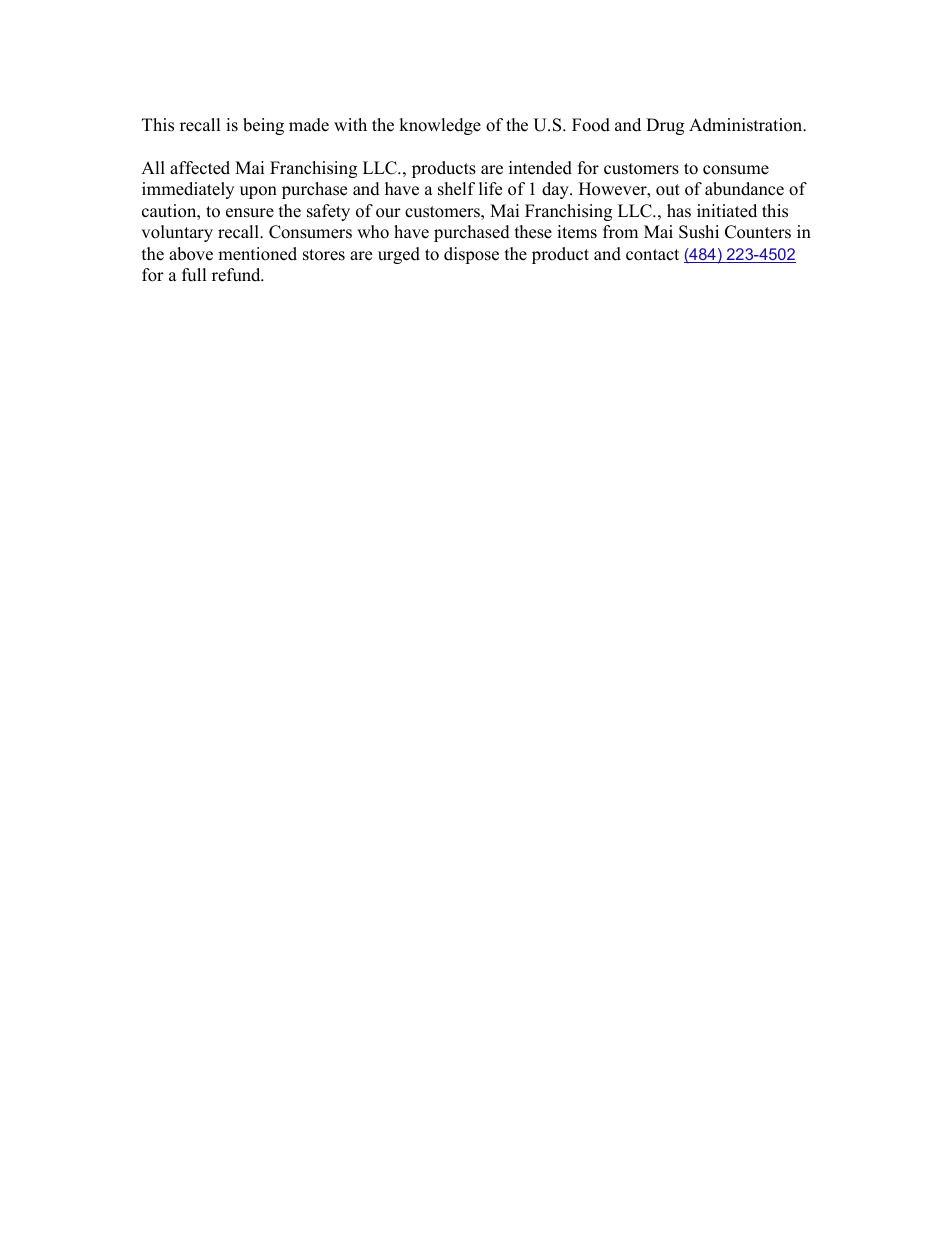  I want to click on these, so click(533, 232).
